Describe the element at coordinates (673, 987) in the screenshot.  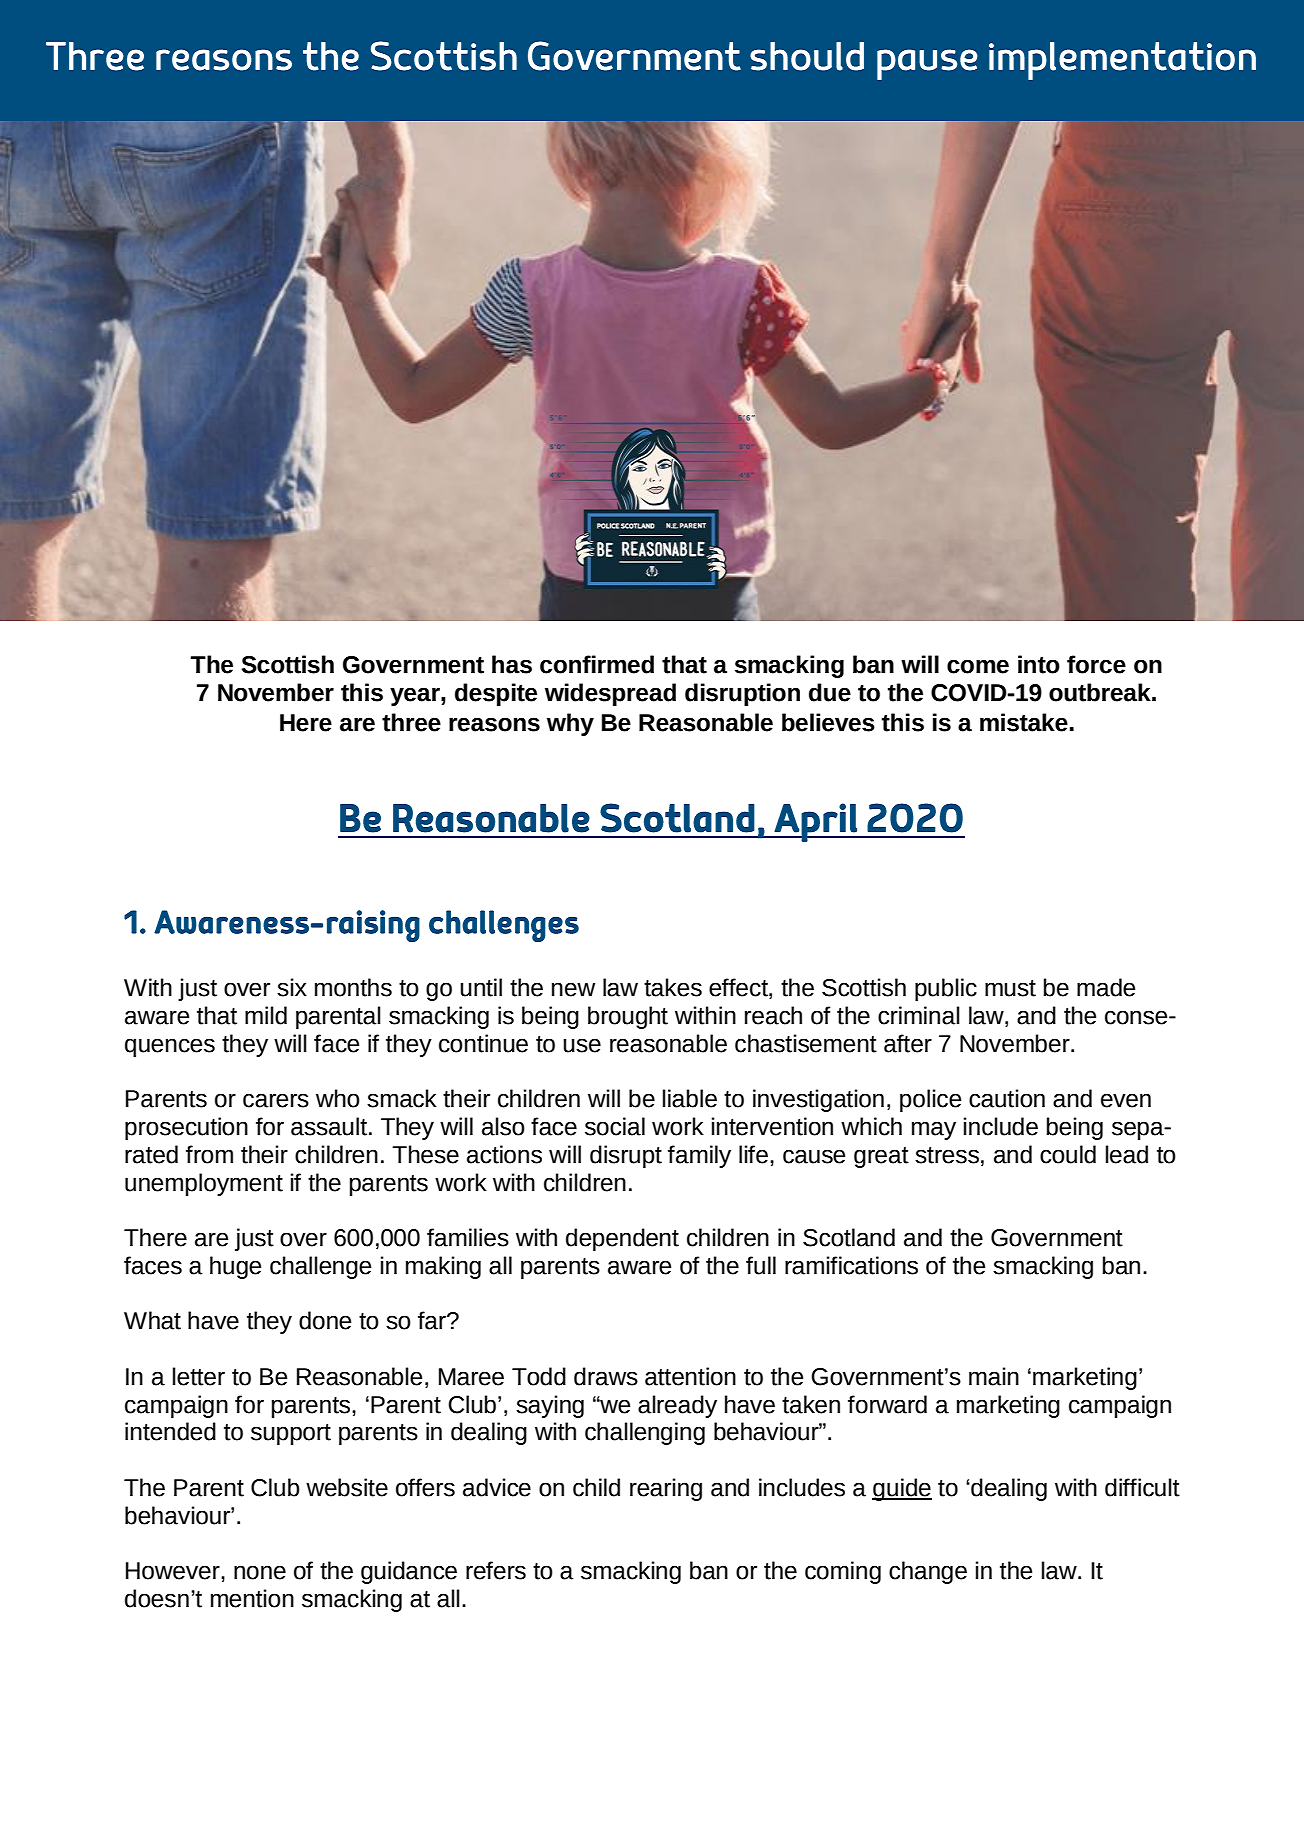
I see `takes` at that location.
